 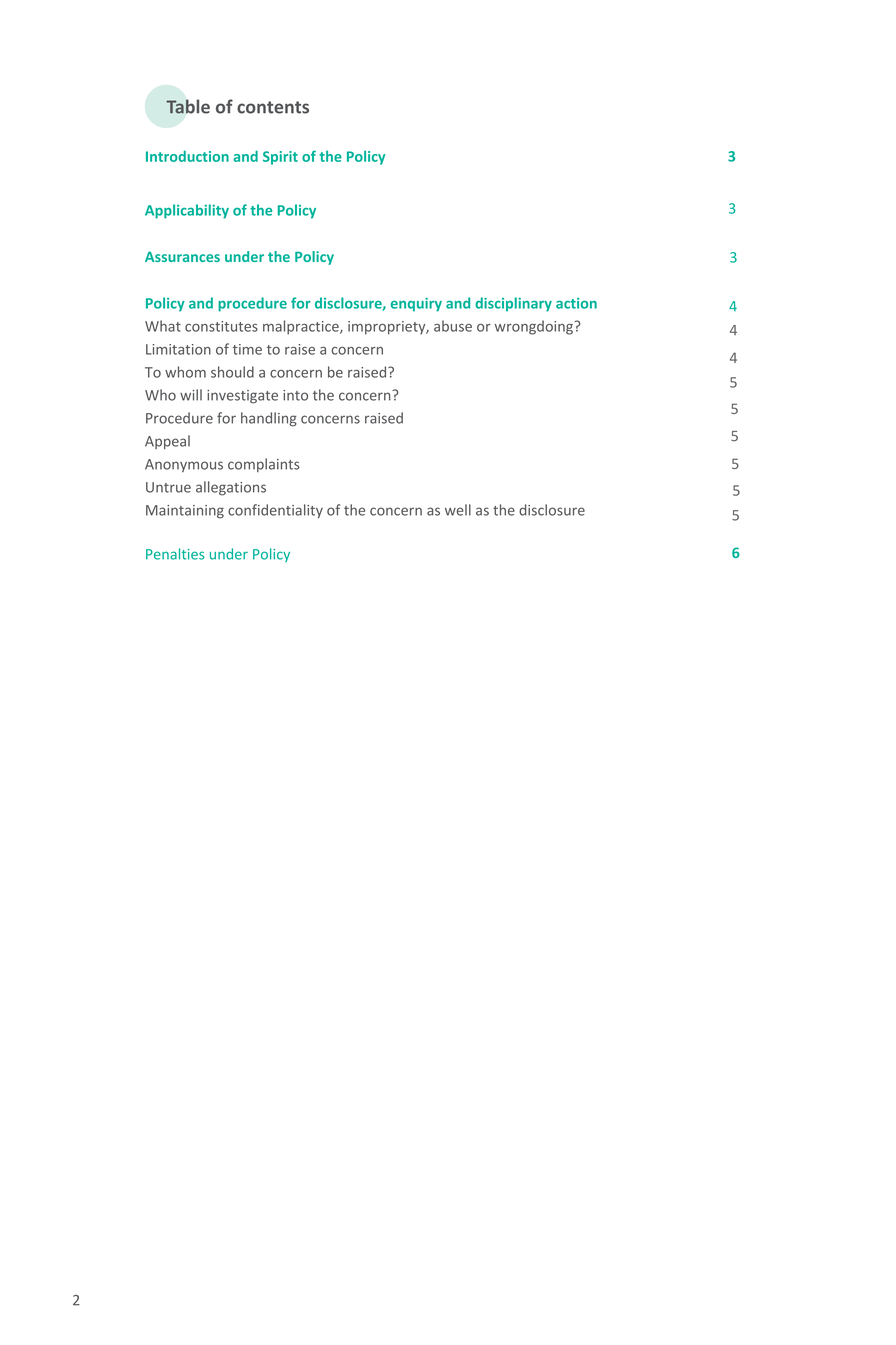 I want to click on wrongdoing, so click(x=535, y=327).
